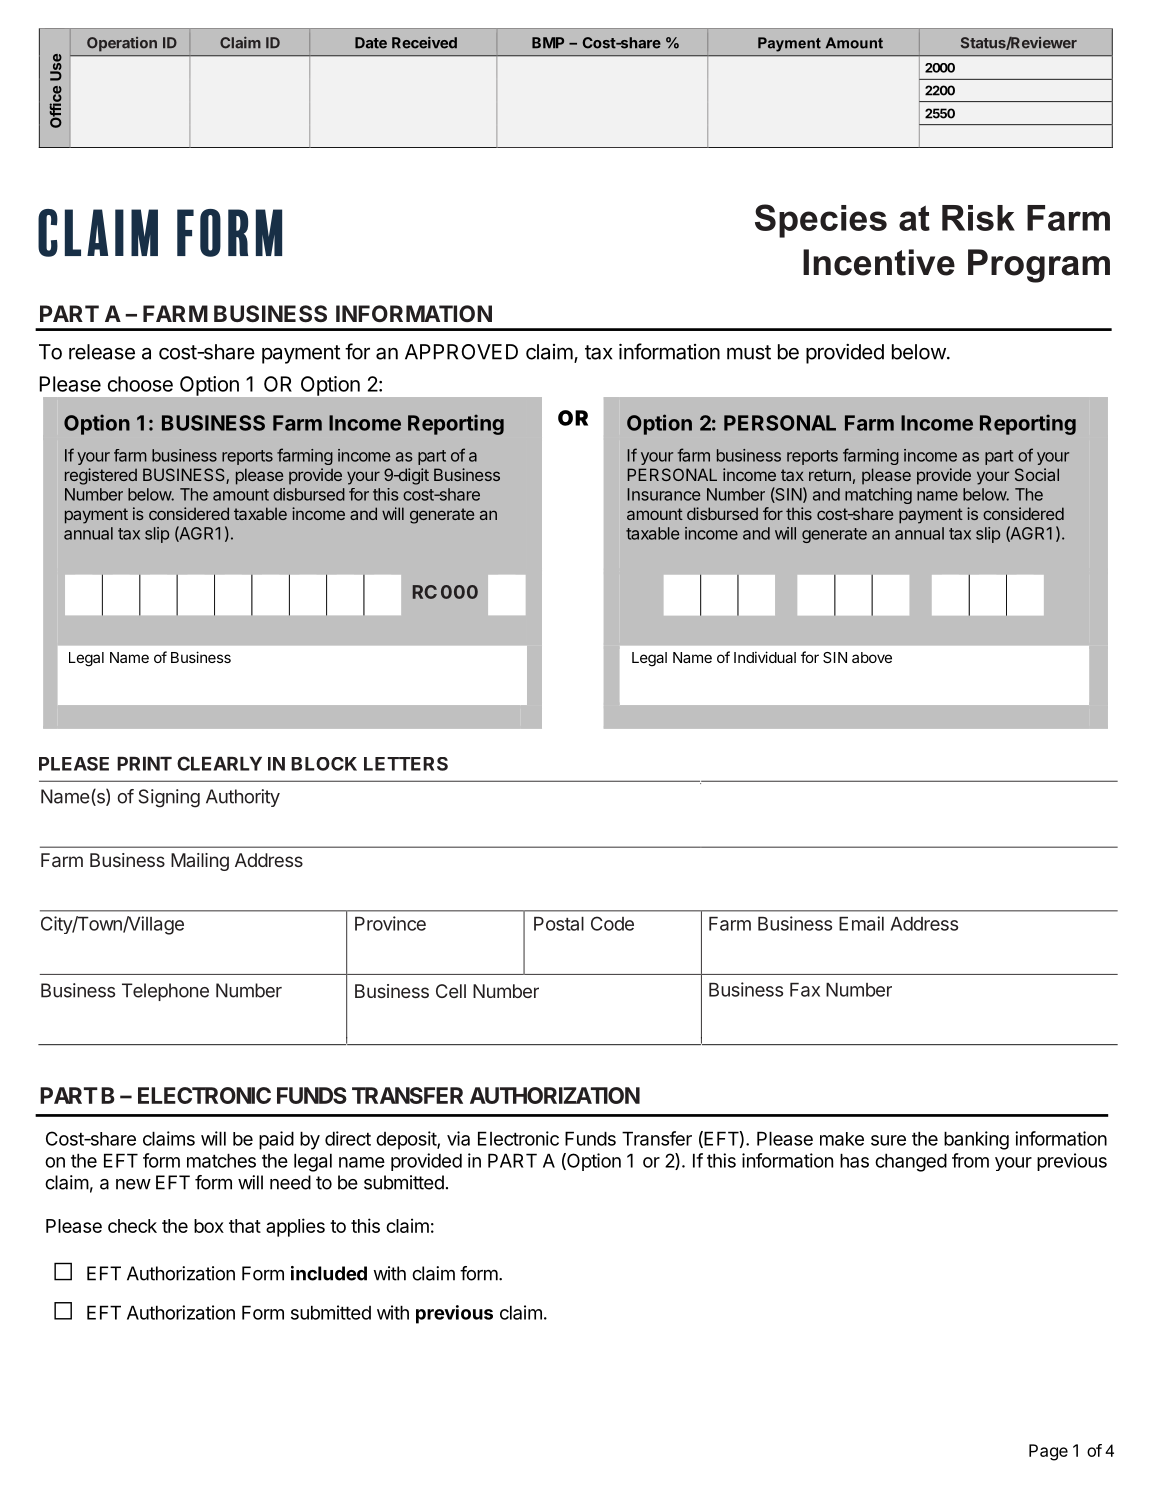 This page has height=1491, width=1152. What do you see at coordinates (559, 924) in the page?
I see `Postal` at bounding box center [559, 924].
